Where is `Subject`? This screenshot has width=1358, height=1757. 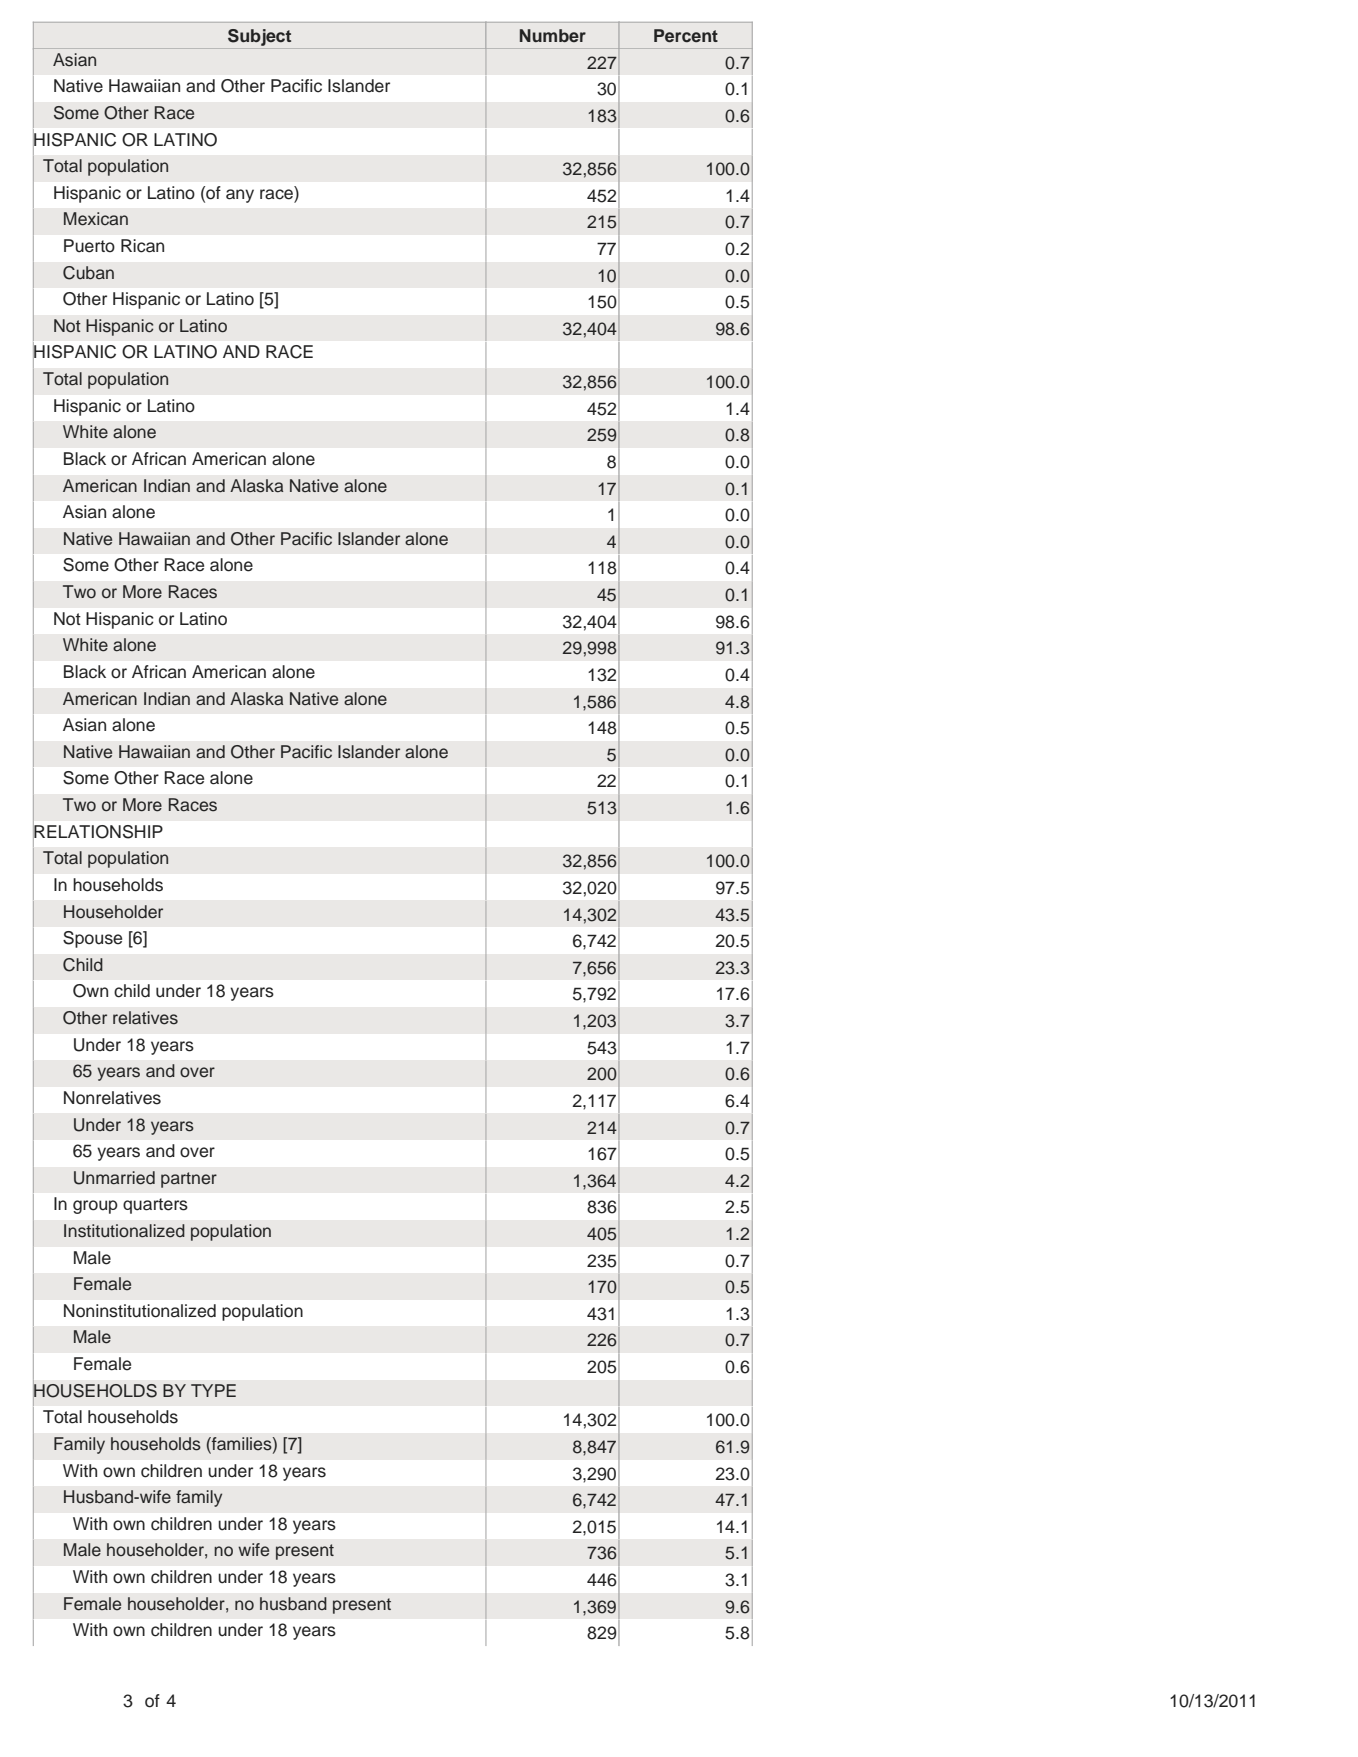 Subject is located at coordinates (259, 37).
